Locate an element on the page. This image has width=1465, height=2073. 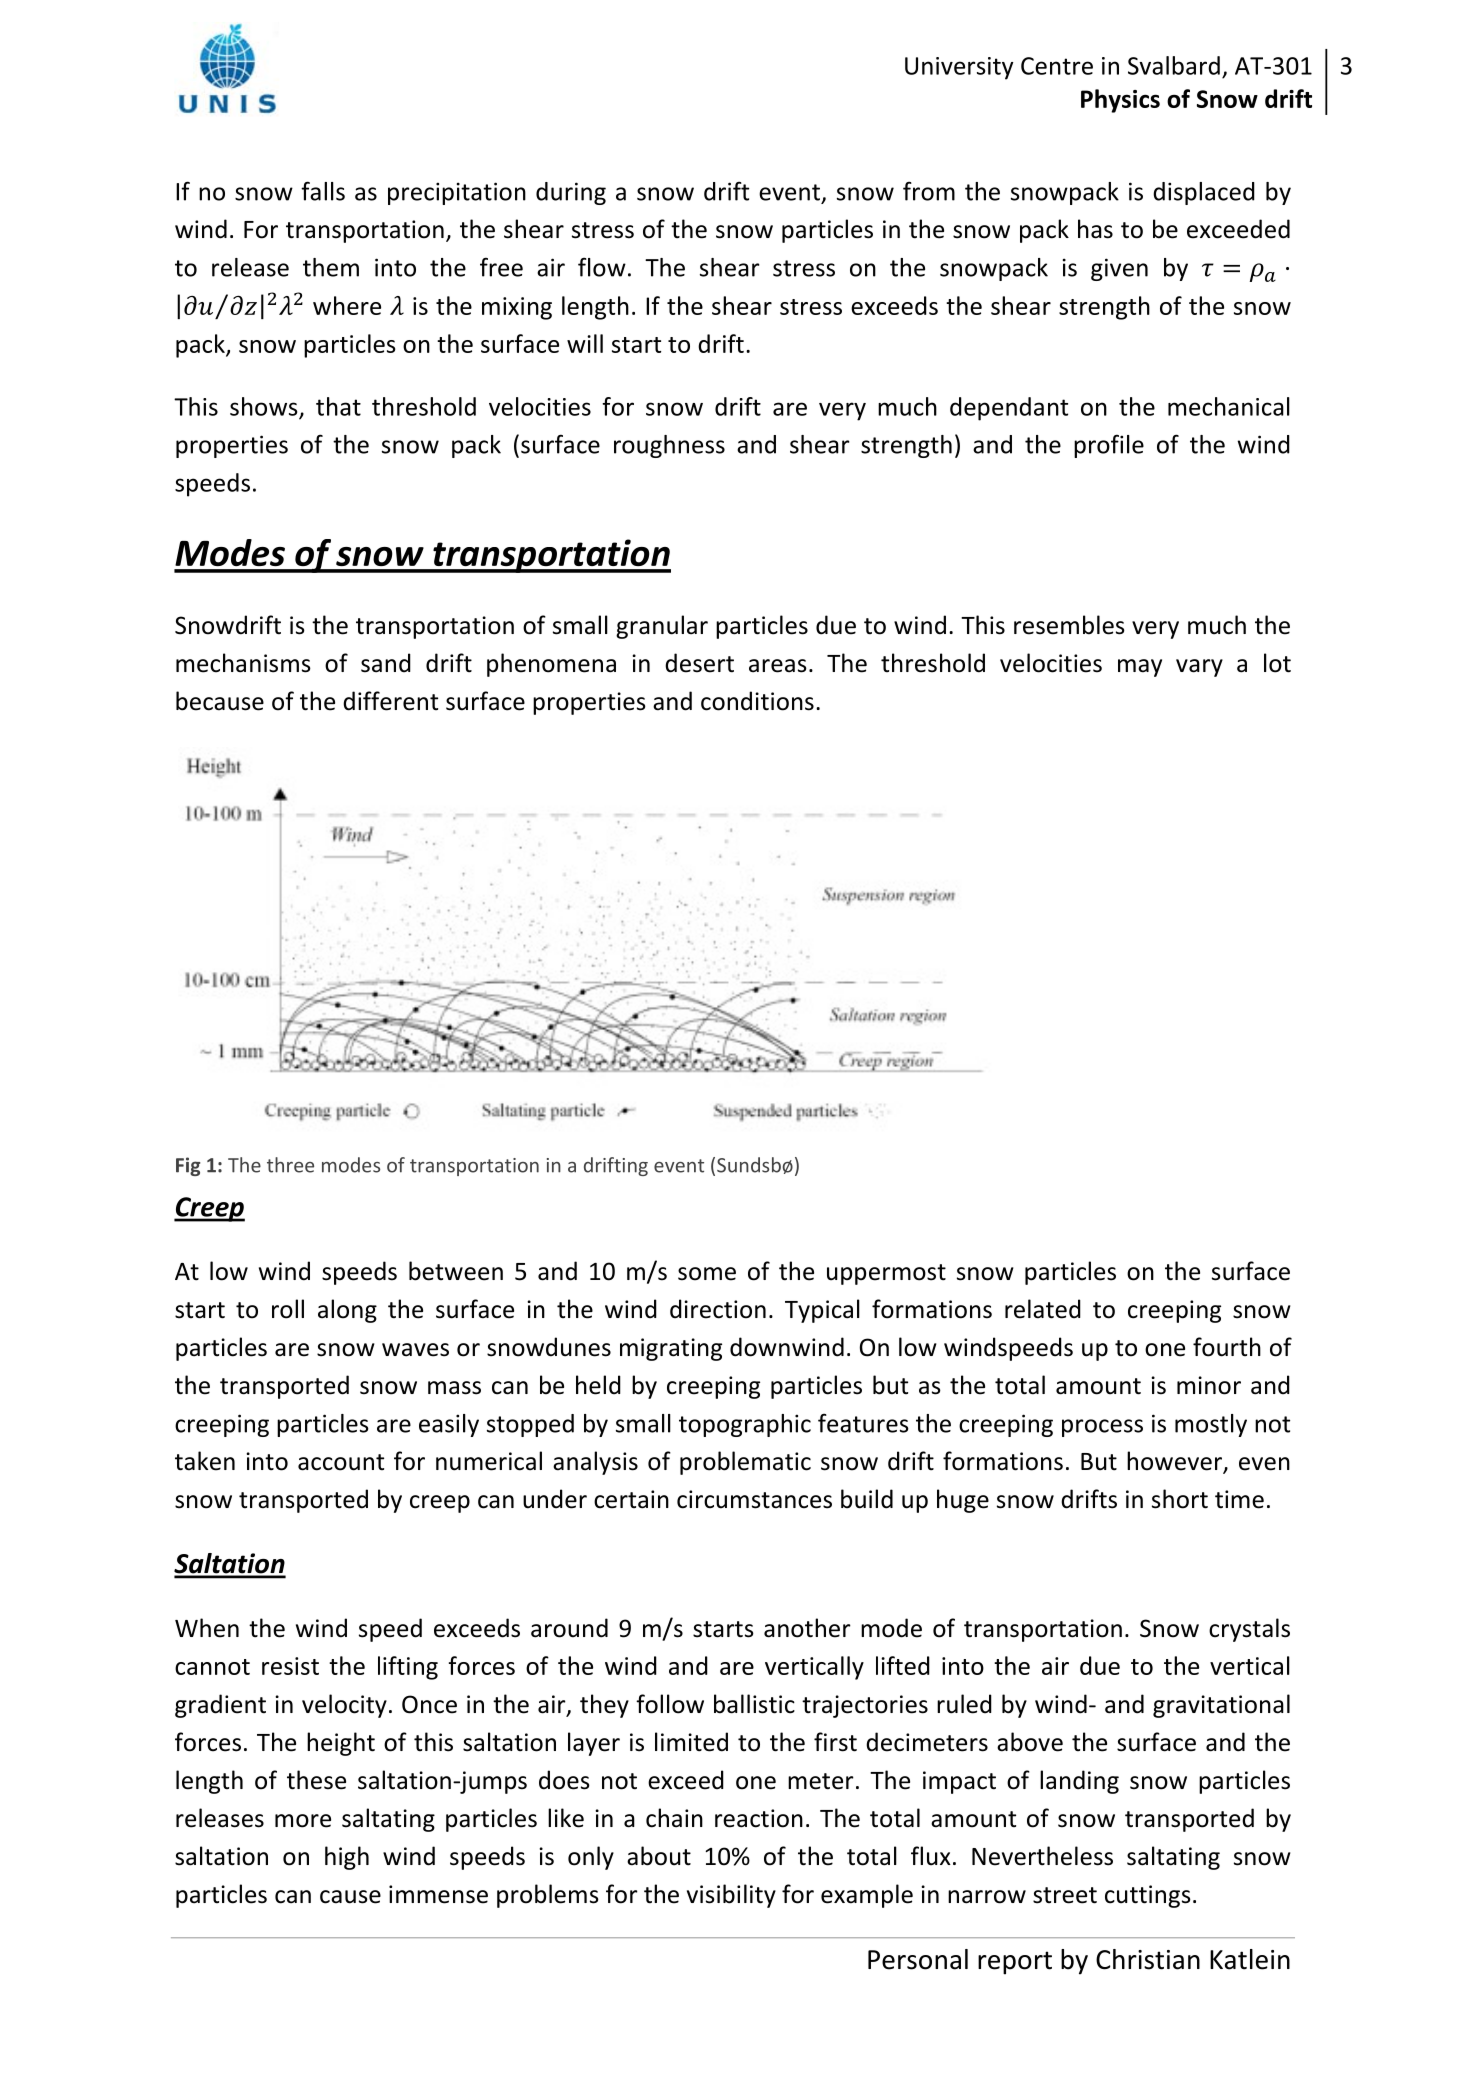
conditions is located at coordinates (757, 701).
